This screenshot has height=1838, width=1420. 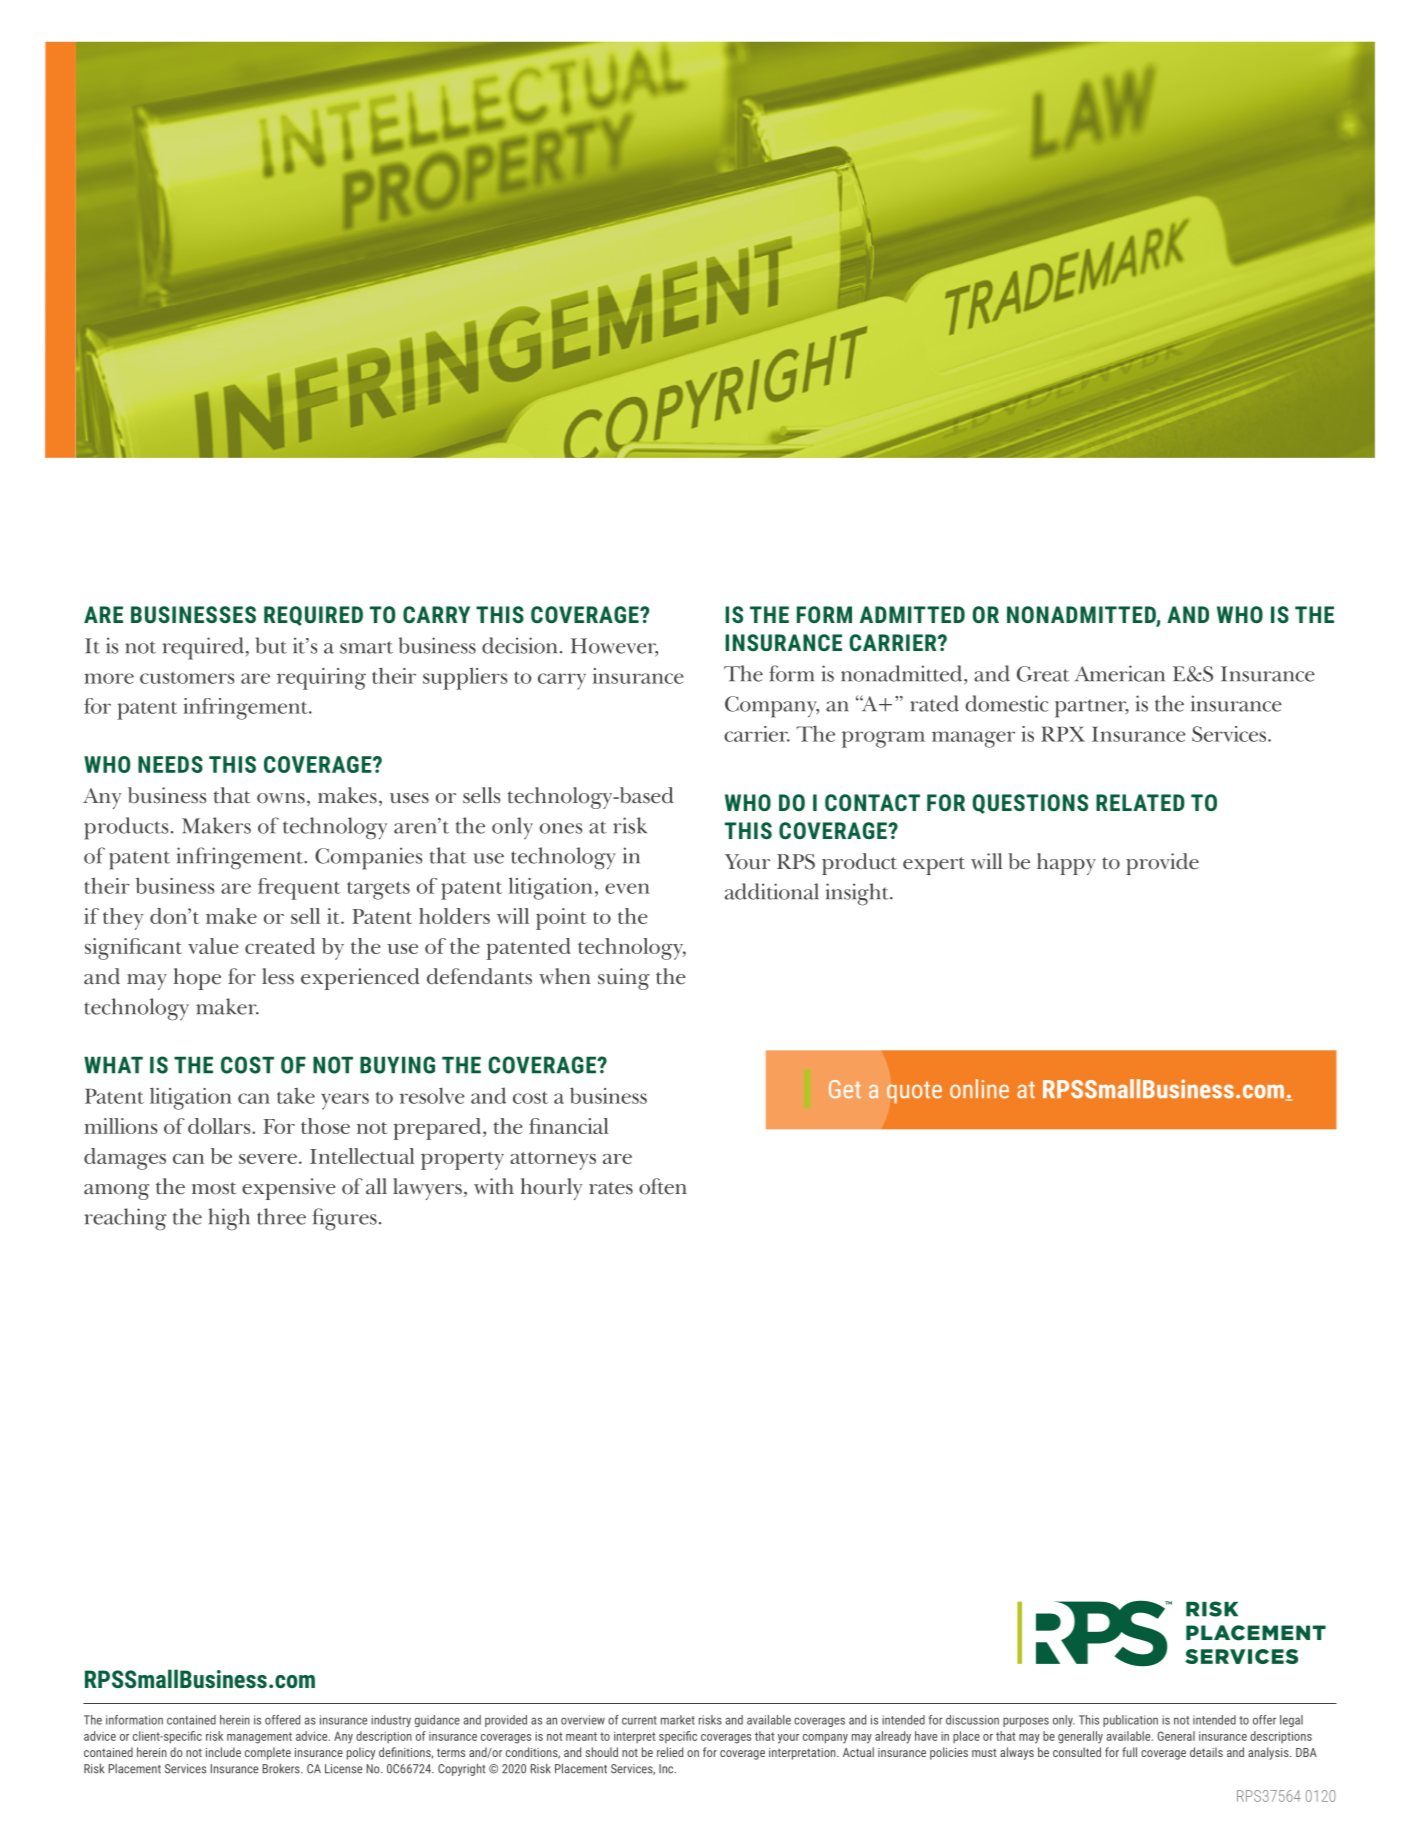 What do you see at coordinates (259, 1738) in the screenshot?
I see `management` at bounding box center [259, 1738].
